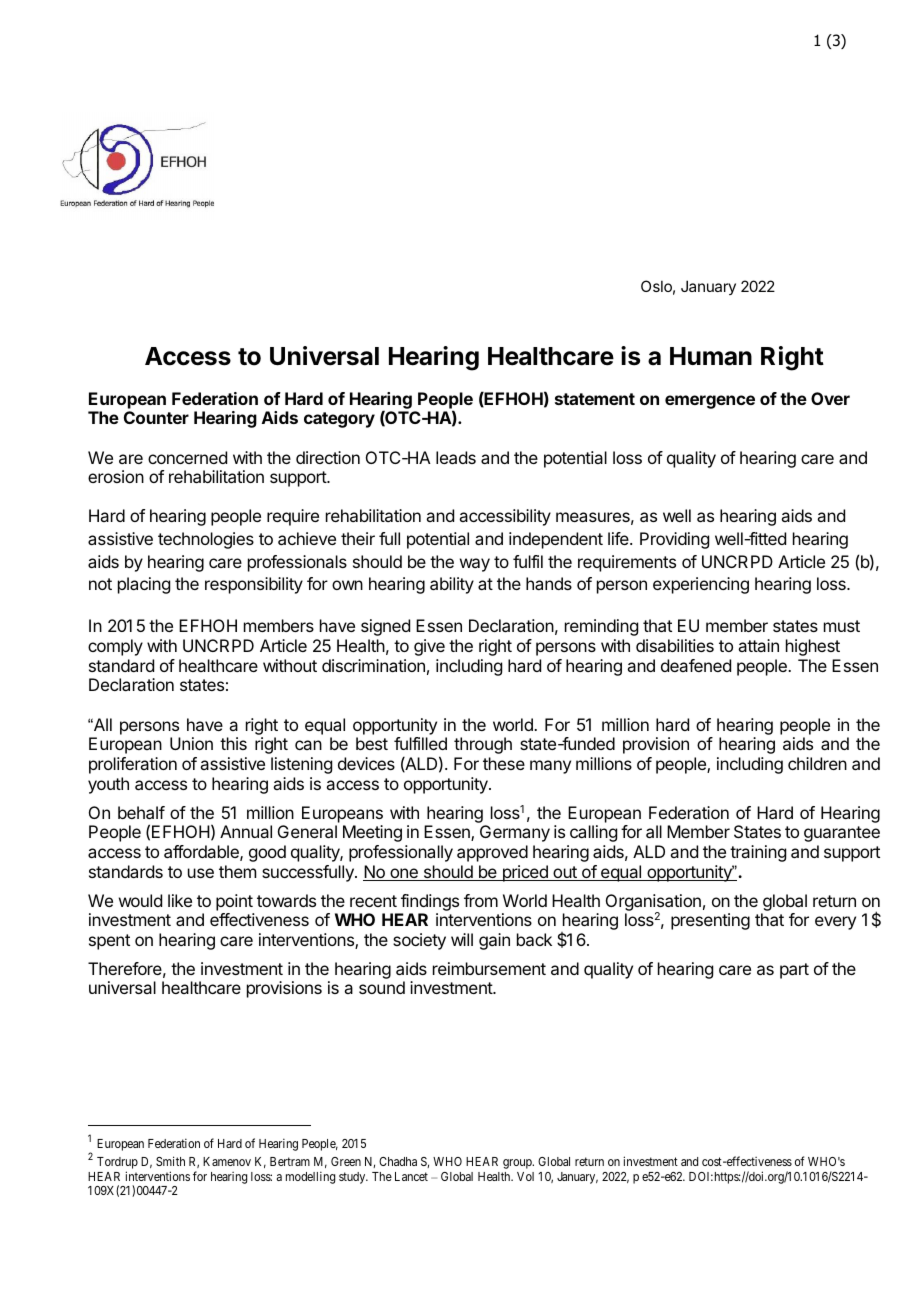  Describe the element at coordinates (710, 402) in the screenshot. I see `emergence` at that location.
